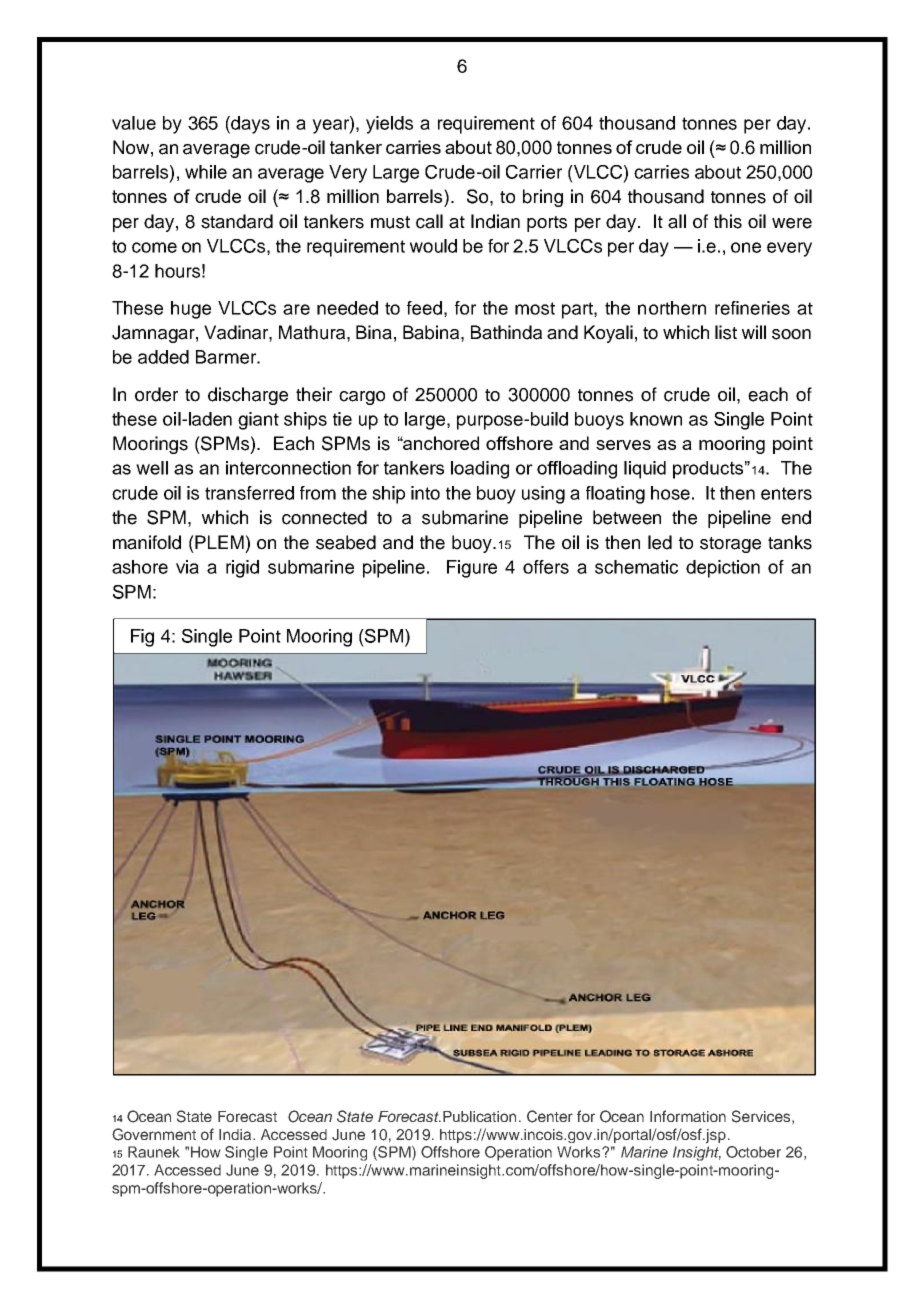 This screenshot has width=924, height=1308. I want to click on Information, so click(688, 1116).
